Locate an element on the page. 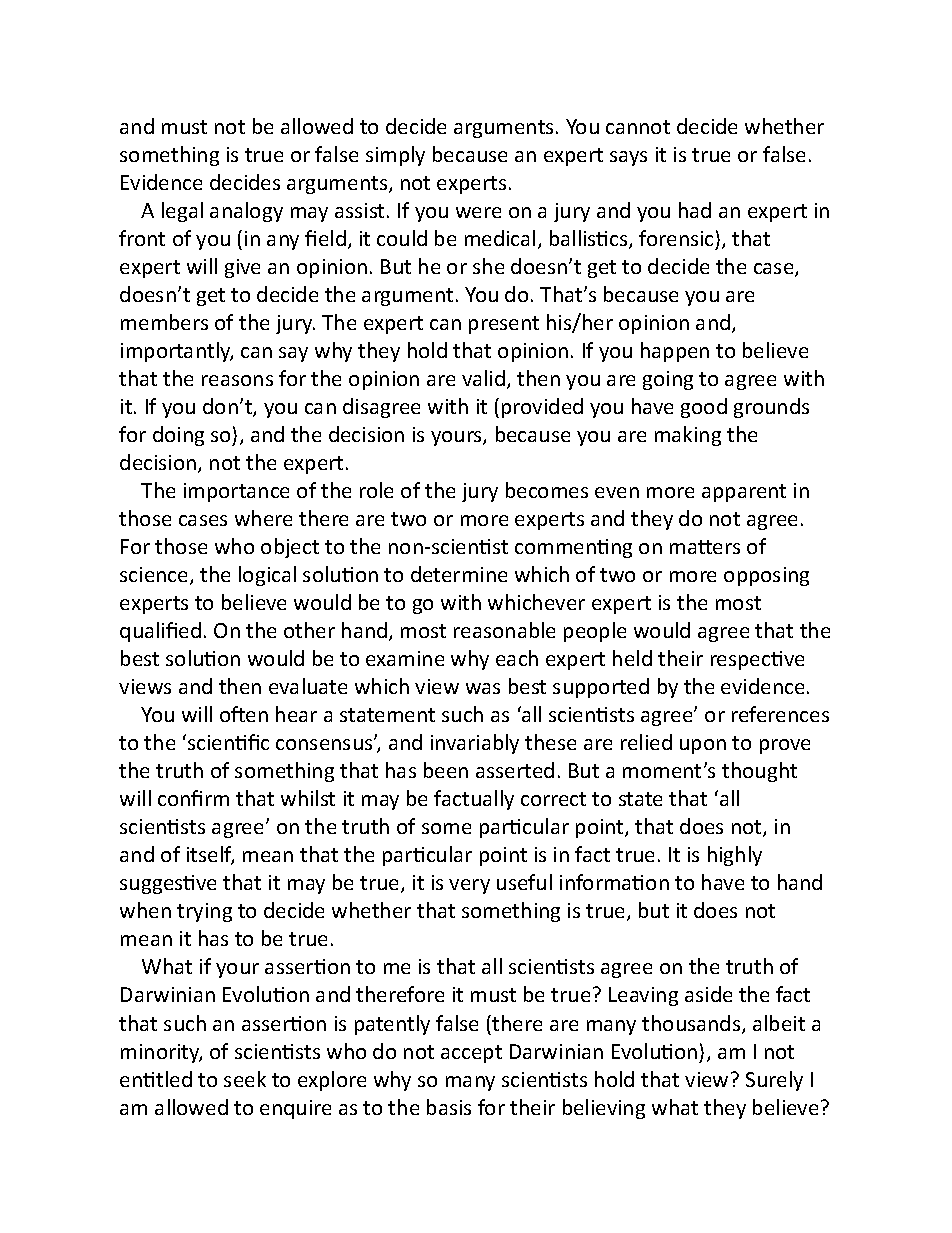 This document has width=952, height=1233. analogy is located at coordinates (246, 212).
